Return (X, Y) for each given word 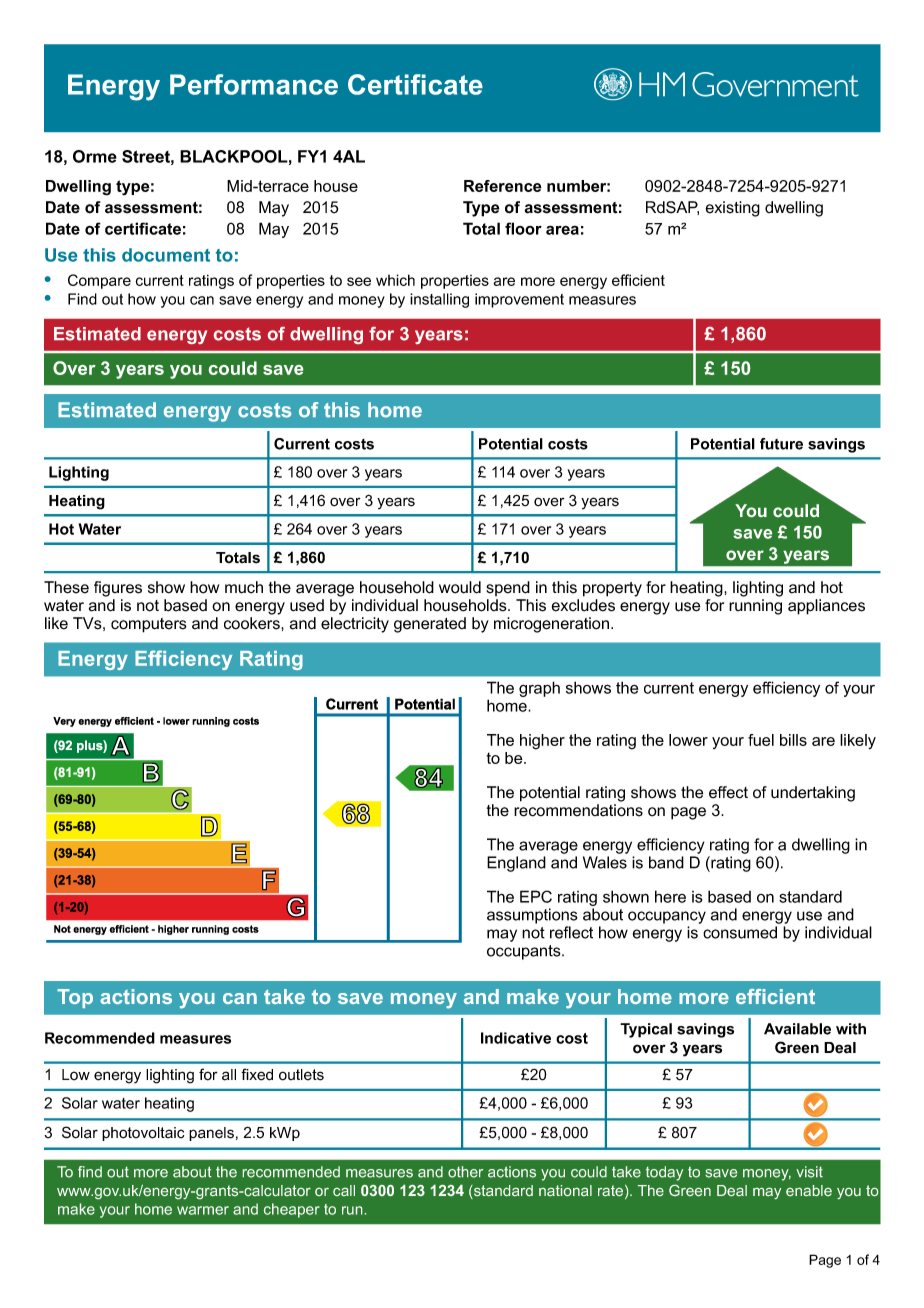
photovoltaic (143, 1134)
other (465, 1172)
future (781, 444)
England (516, 864)
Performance (254, 84)
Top (75, 998)
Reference (503, 186)
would (460, 587)
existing (733, 209)
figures (118, 589)
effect (728, 792)
